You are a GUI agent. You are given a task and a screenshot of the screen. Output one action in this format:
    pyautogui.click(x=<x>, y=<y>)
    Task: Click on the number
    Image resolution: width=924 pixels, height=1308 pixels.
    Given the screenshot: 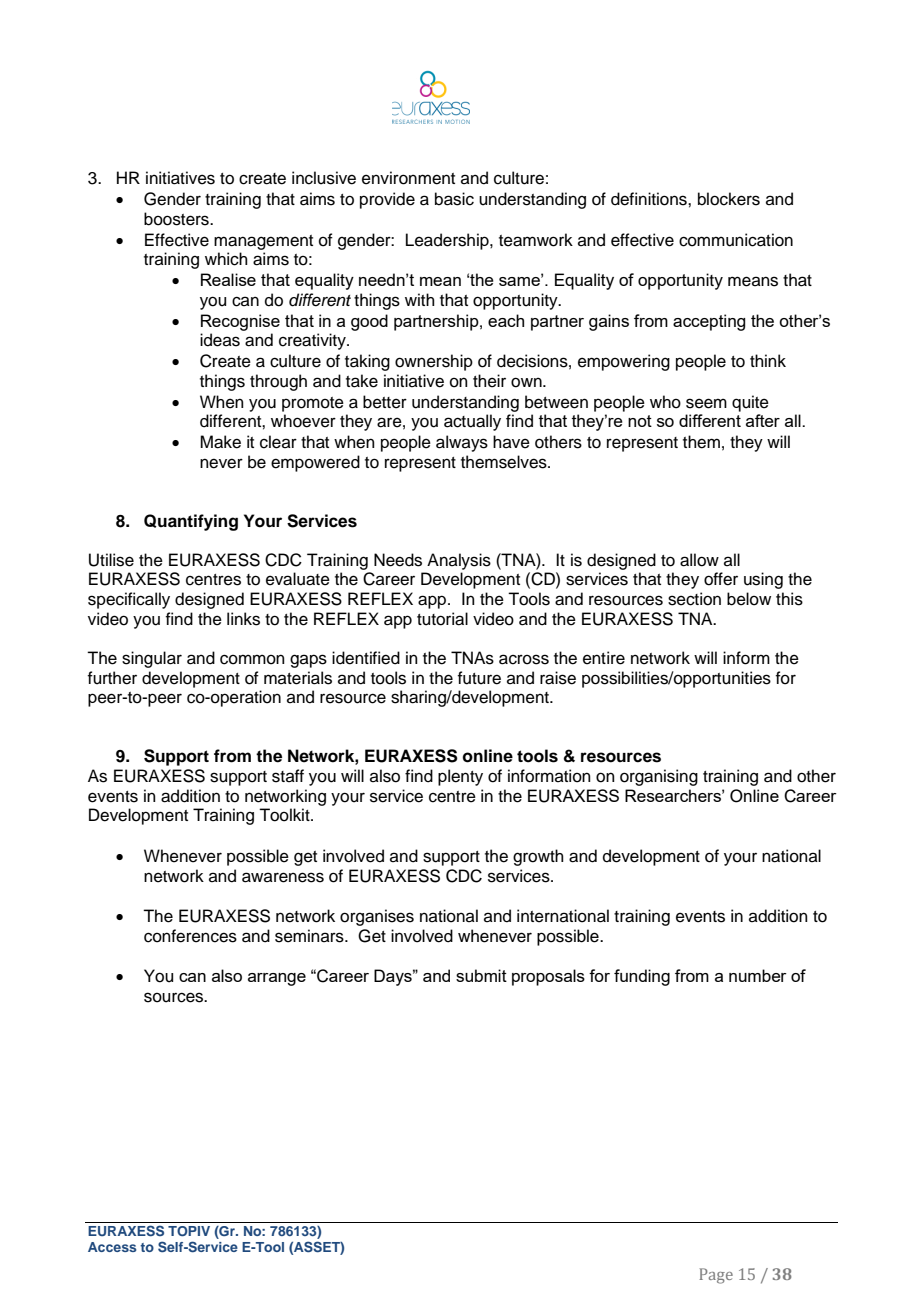 What is the action you would take?
    pyautogui.click(x=758, y=975)
